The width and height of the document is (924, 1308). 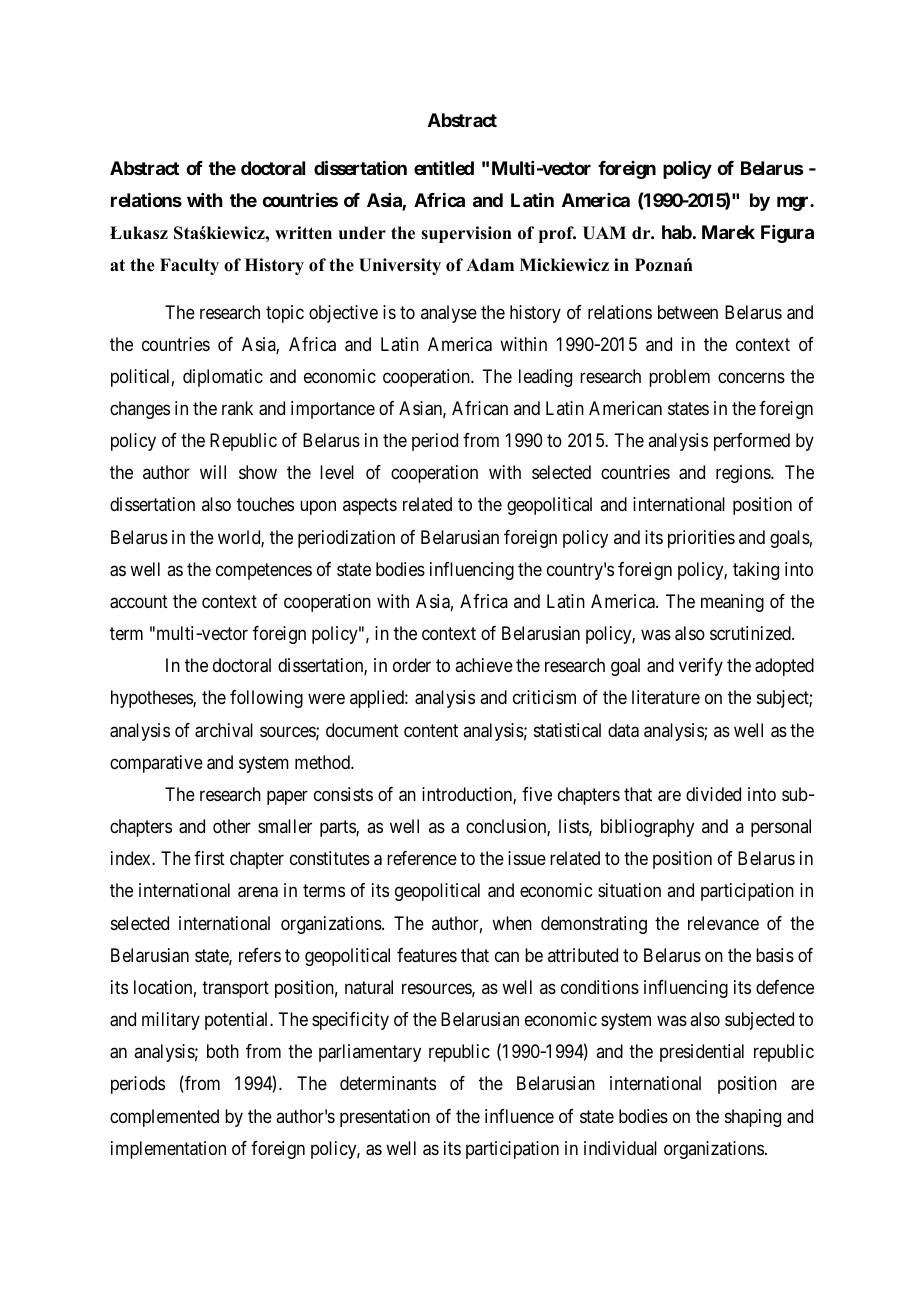 I want to click on reference, so click(x=422, y=858).
